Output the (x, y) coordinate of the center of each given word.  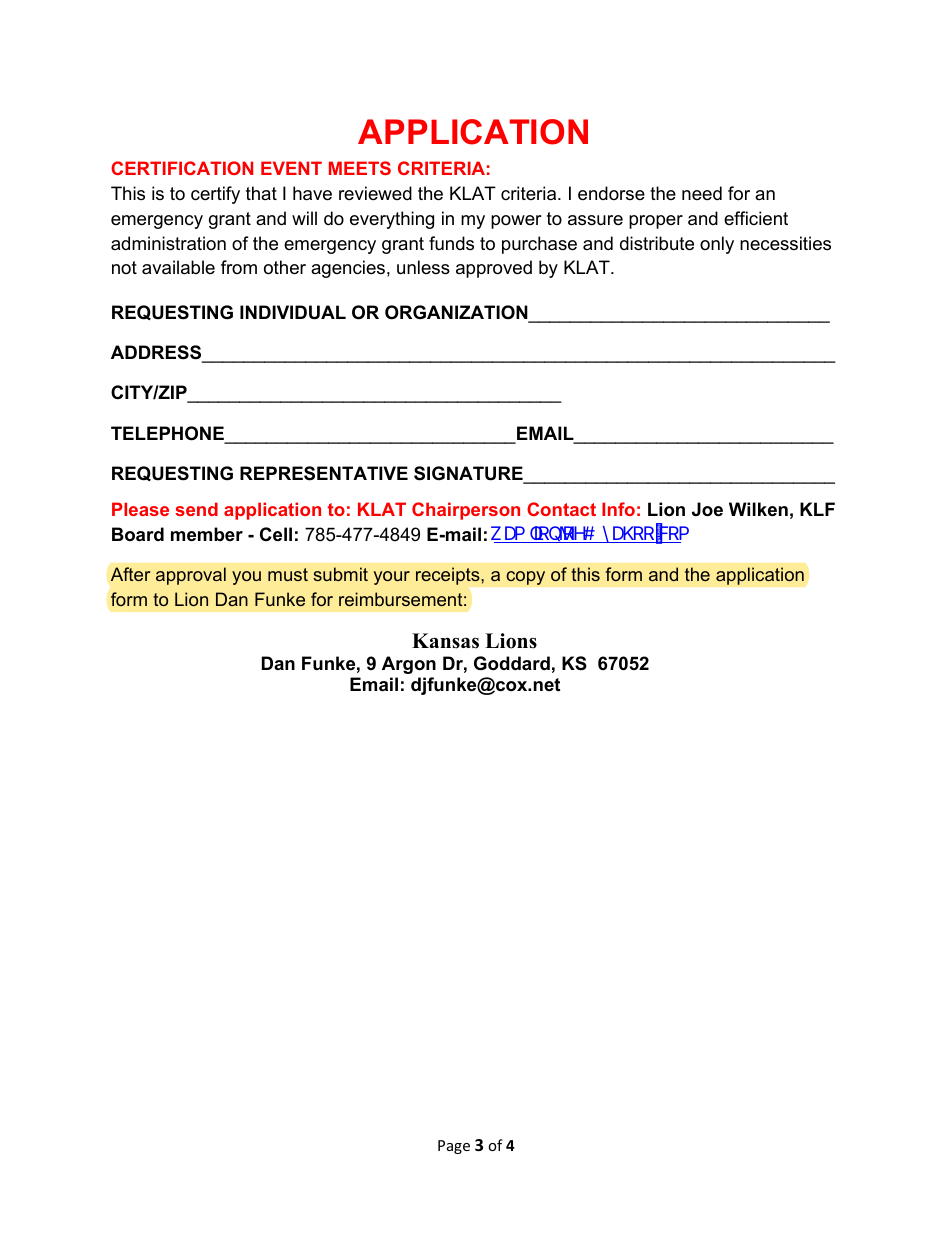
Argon (409, 665)
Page (454, 1147)
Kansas (445, 641)
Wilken (758, 509)
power (516, 222)
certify (215, 195)
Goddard (512, 663)
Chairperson (466, 511)
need (702, 193)
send (196, 509)
